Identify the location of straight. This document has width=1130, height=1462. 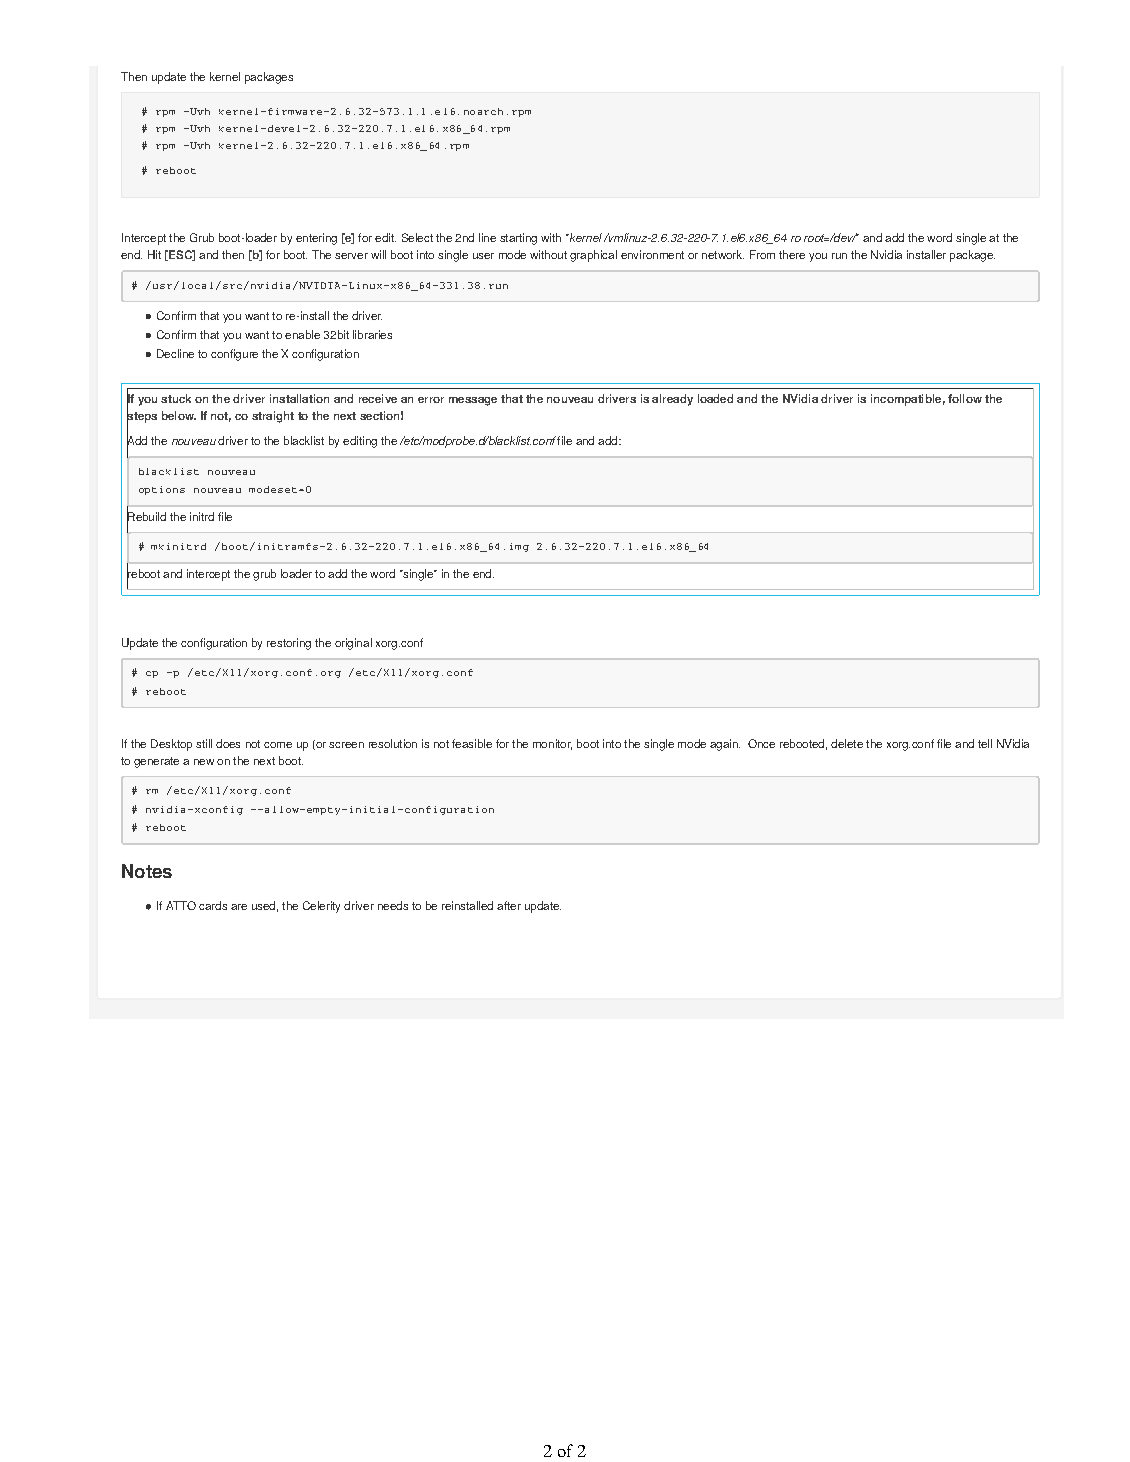
(273, 417).
